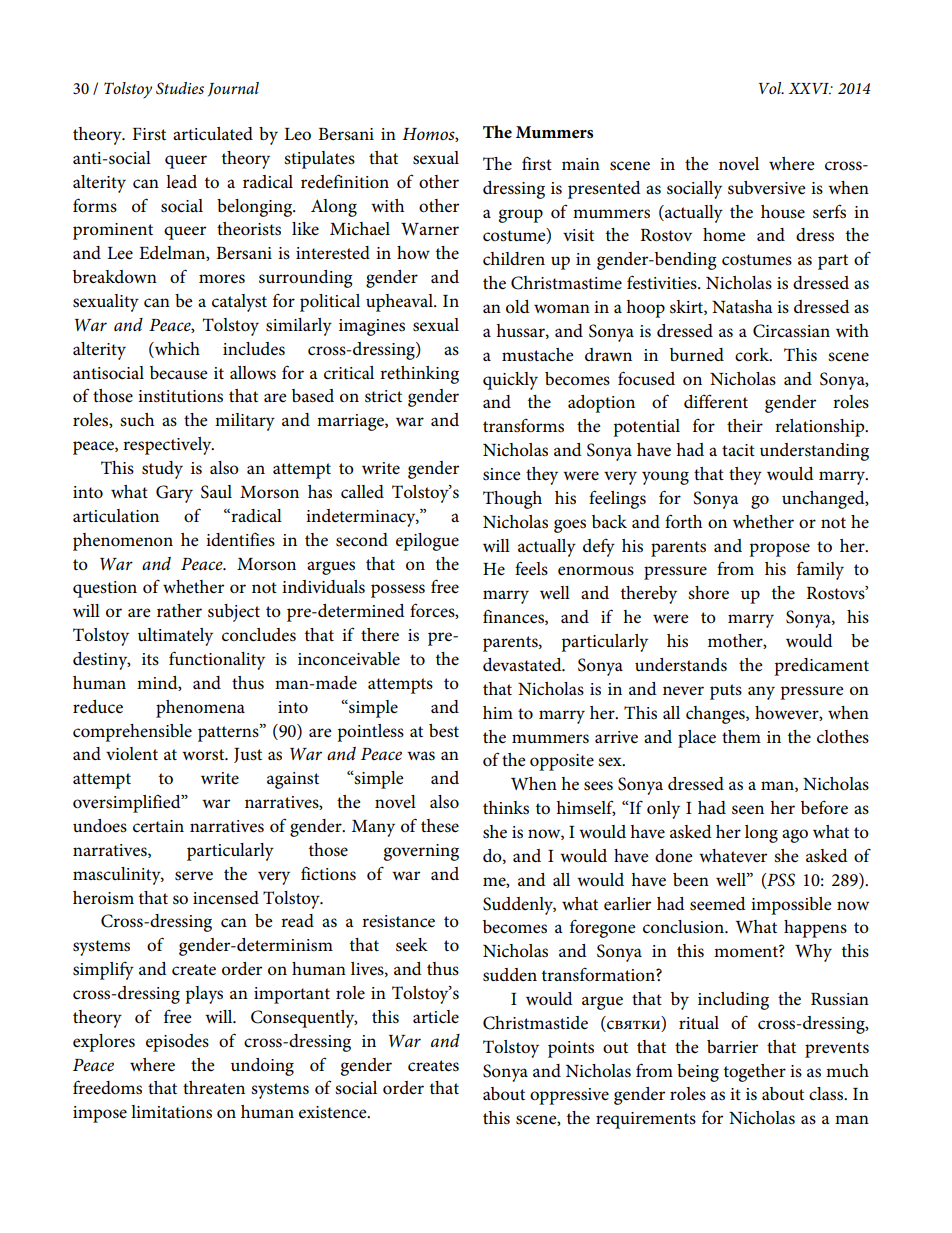 This page has width=952, height=1233. I want to click on Vol, so click(771, 88).
